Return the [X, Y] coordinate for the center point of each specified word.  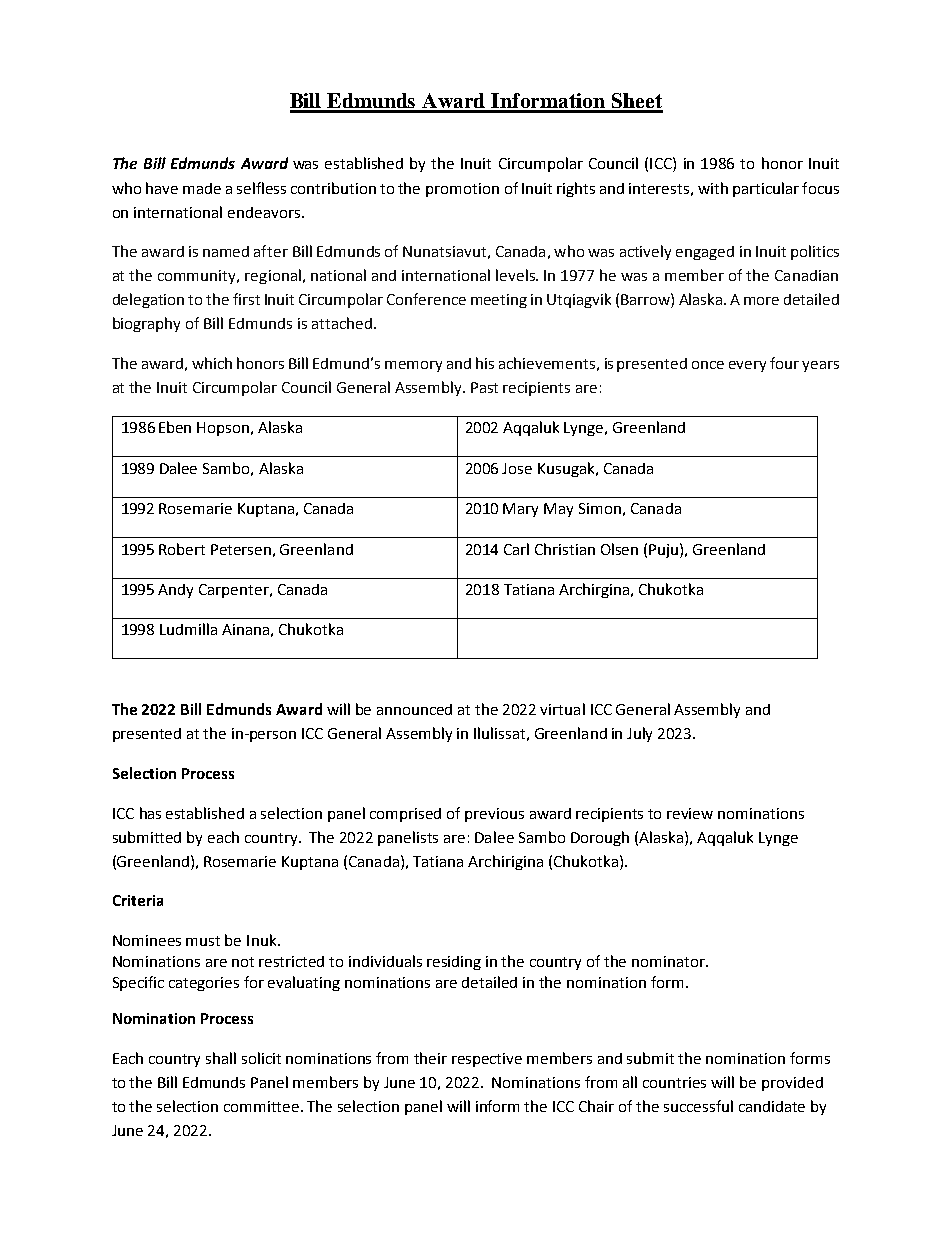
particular [766, 189]
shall [221, 1058]
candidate [772, 1106]
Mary [520, 510]
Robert [182, 549]
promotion [462, 190]
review [690, 813]
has [150, 813]
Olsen [619, 549]
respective [487, 1060]
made [202, 188]
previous [494, 815]
